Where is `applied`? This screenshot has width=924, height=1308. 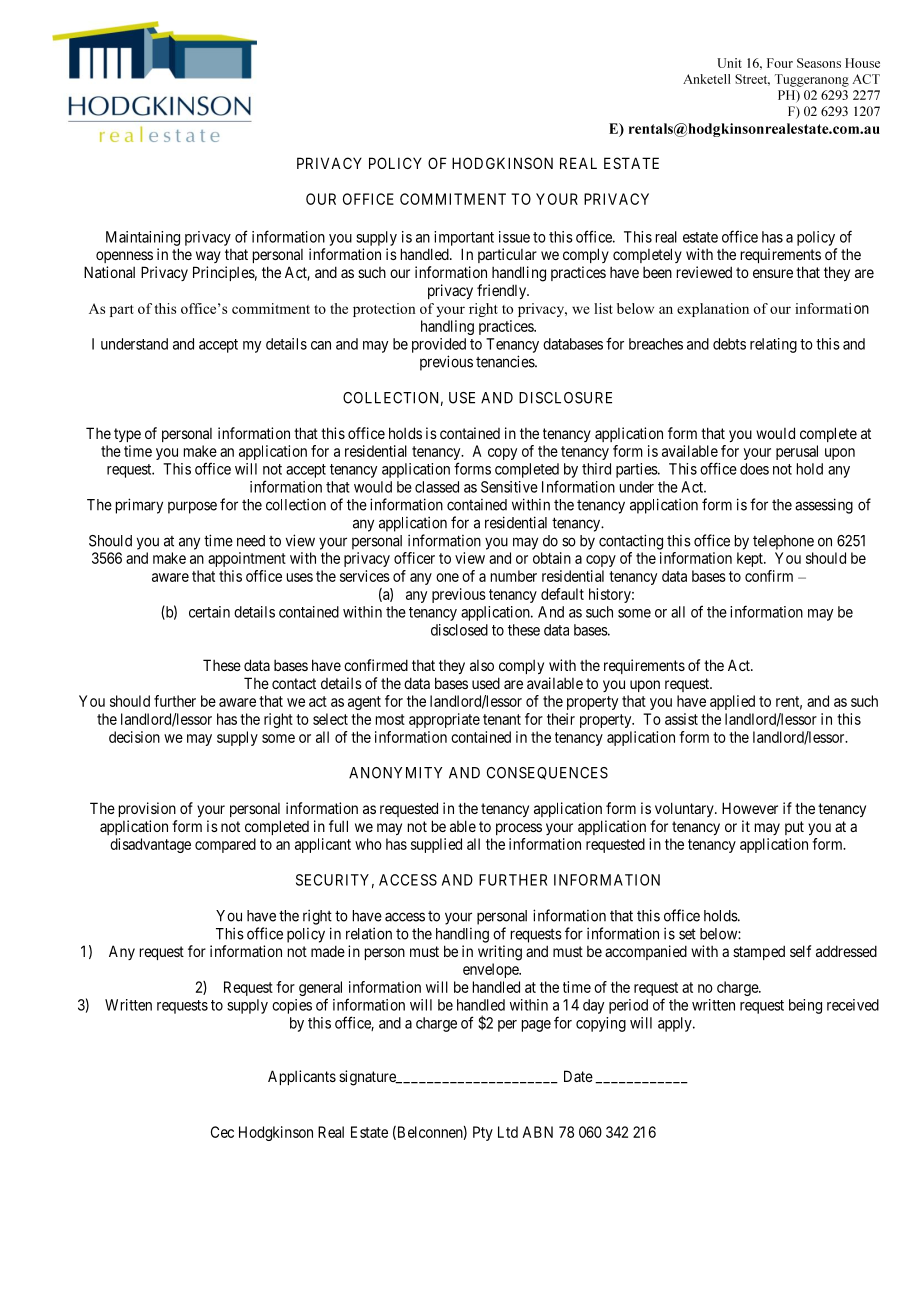 applied is located at coordinates (732, 702).
